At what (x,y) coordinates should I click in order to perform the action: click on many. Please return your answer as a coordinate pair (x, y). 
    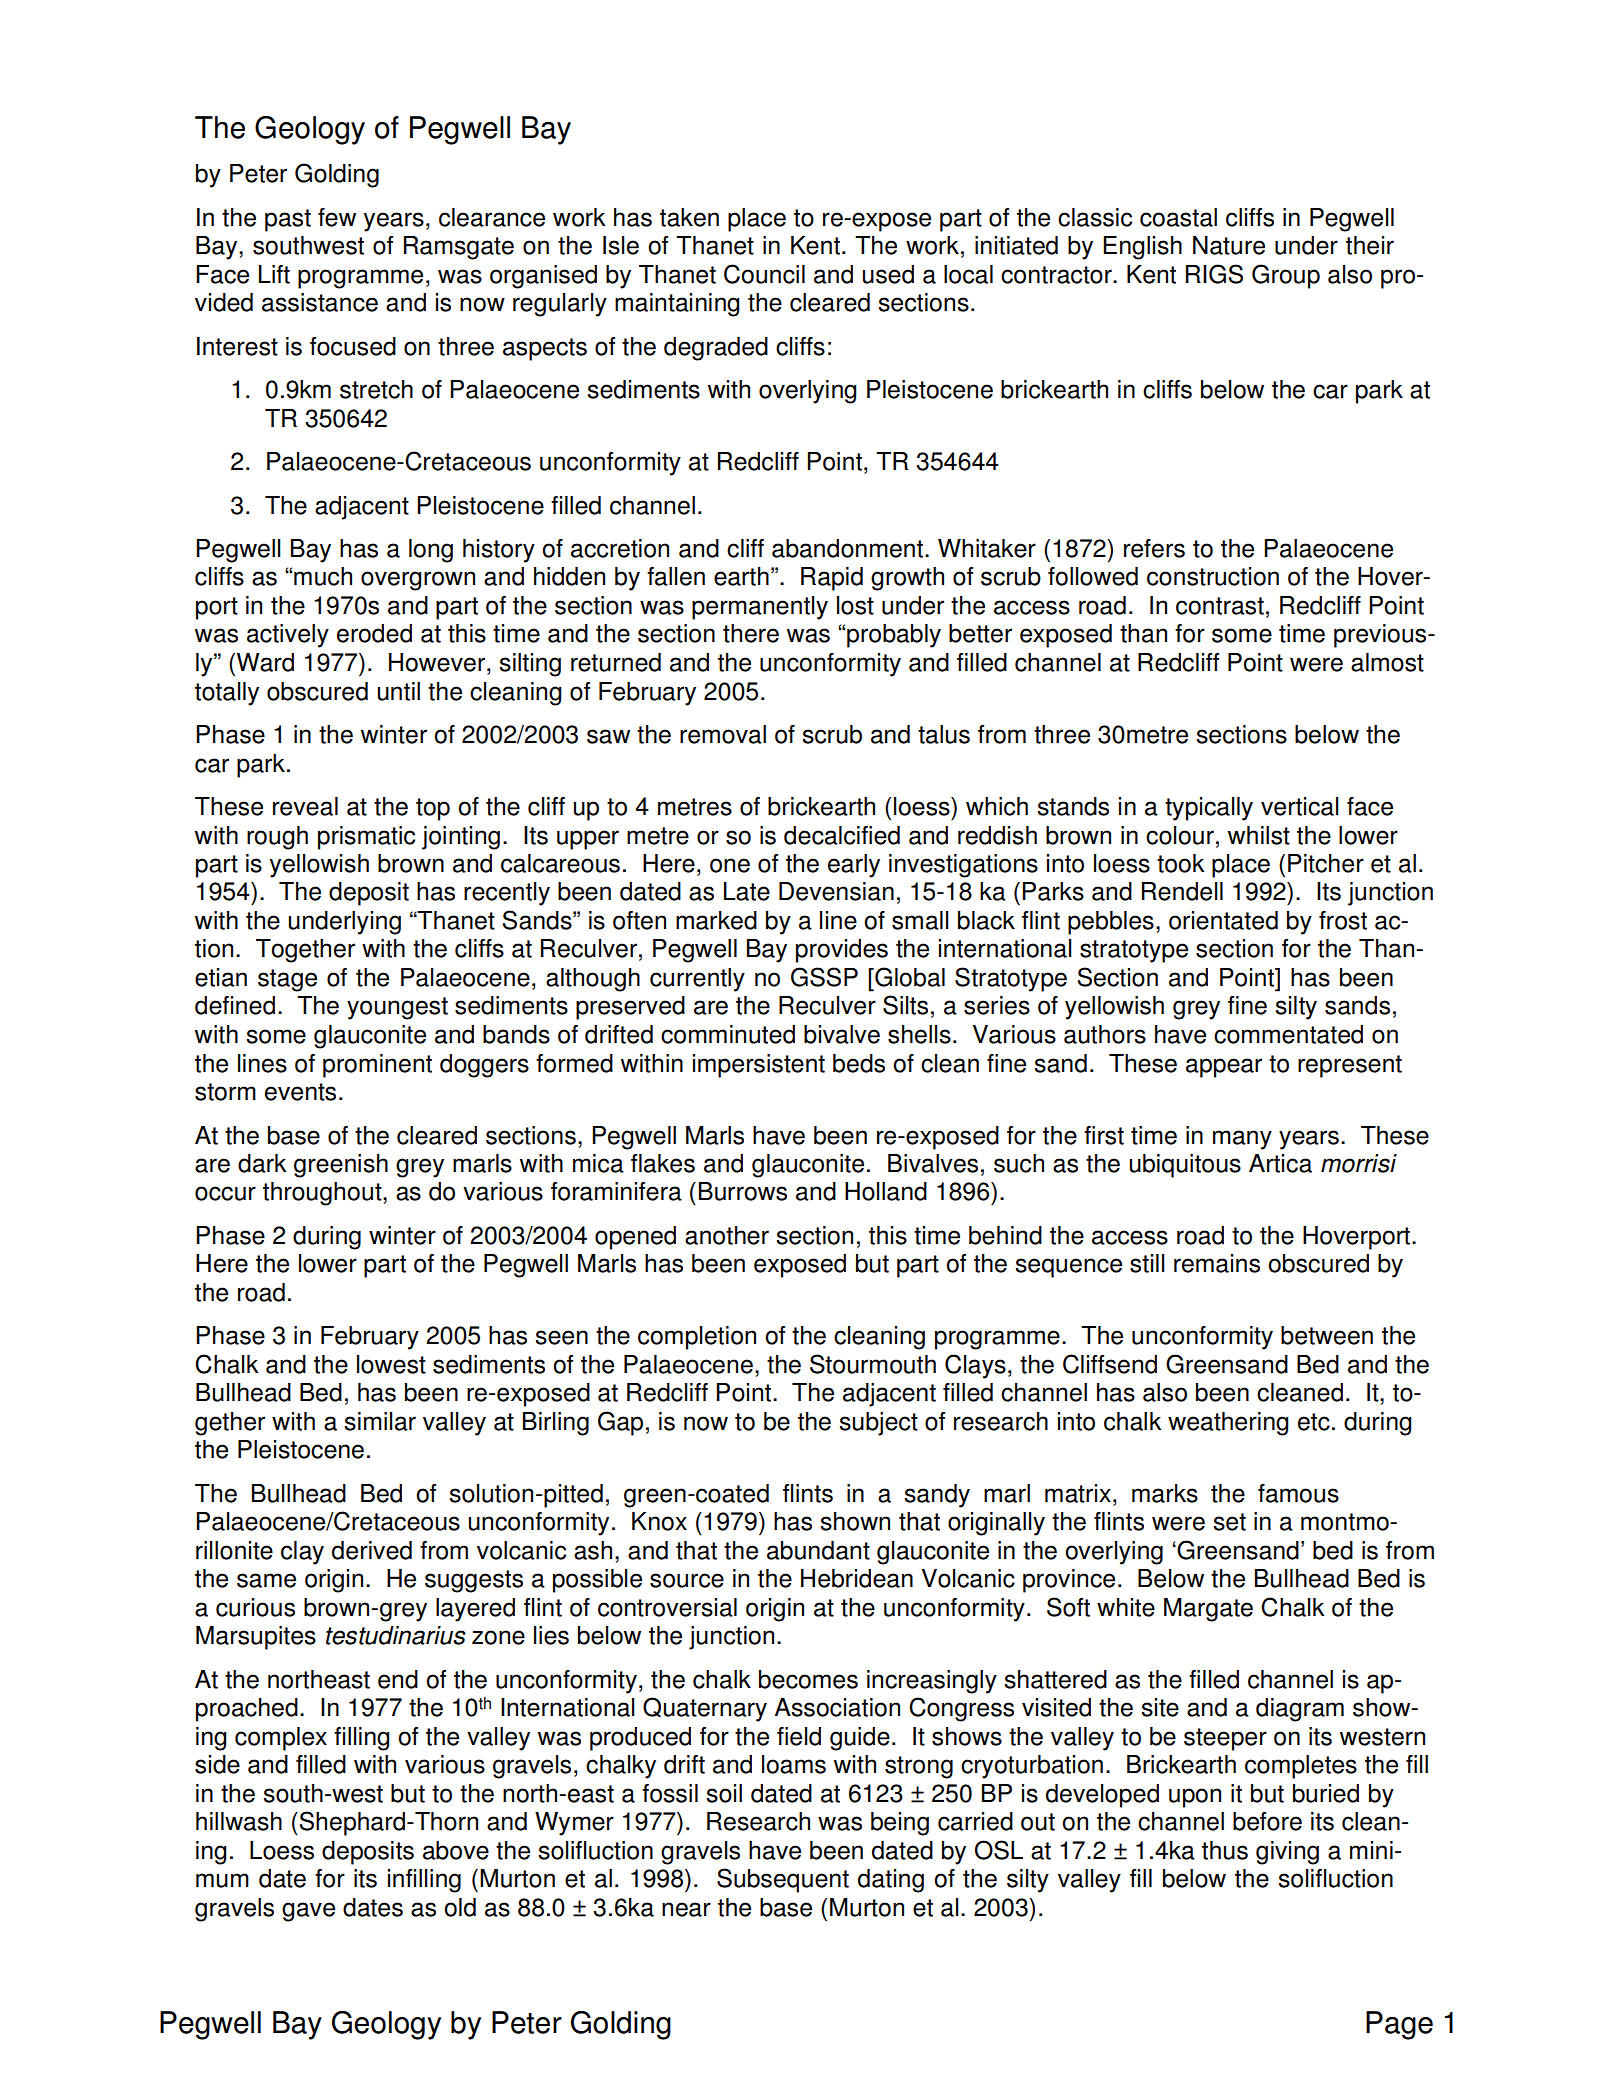
    Looking at the image, I should click on (1242, 1140).
